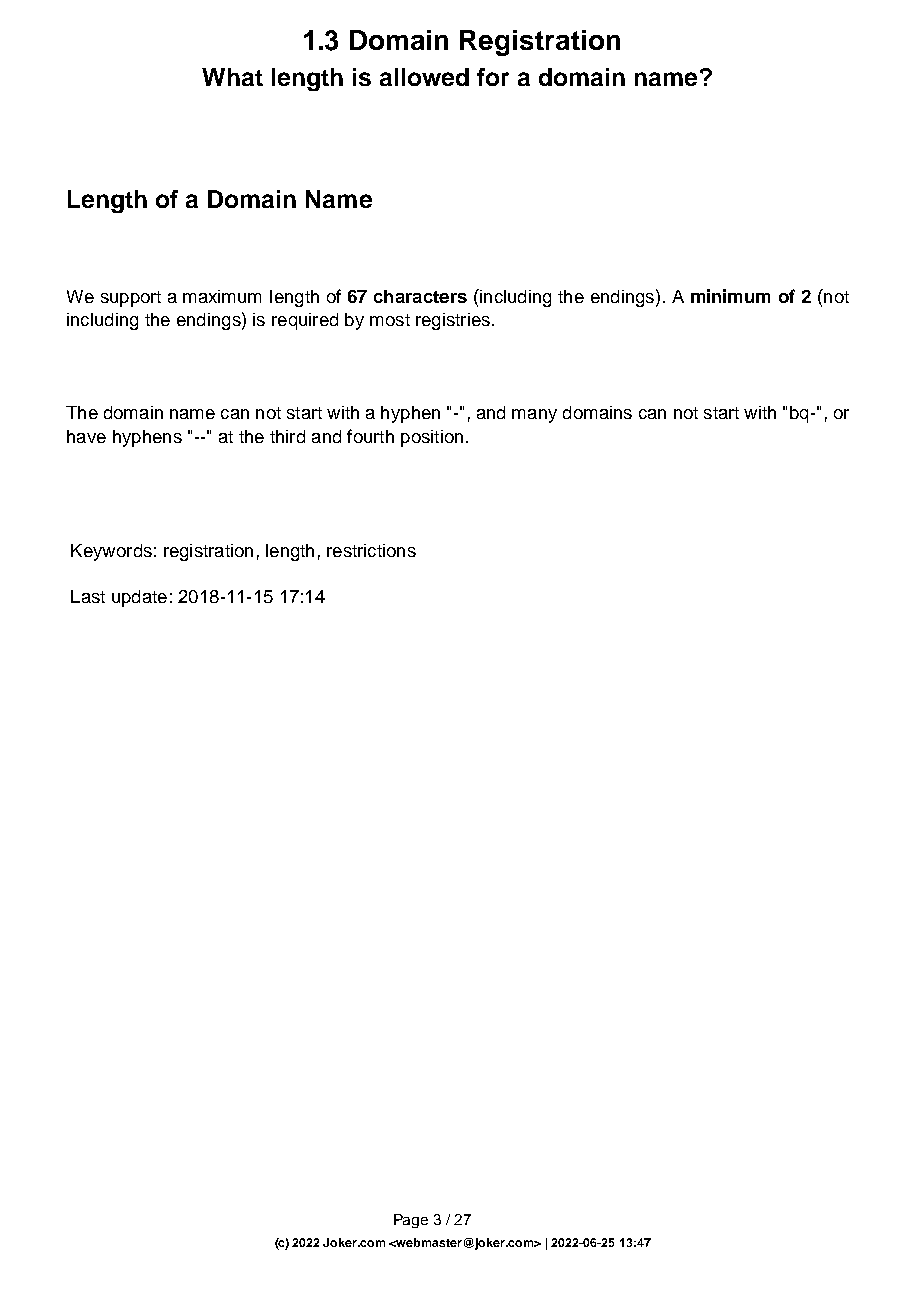 Image resolution: width=924 pixels, height=1308 pixels. I want to click on have, so click(86, 436).
